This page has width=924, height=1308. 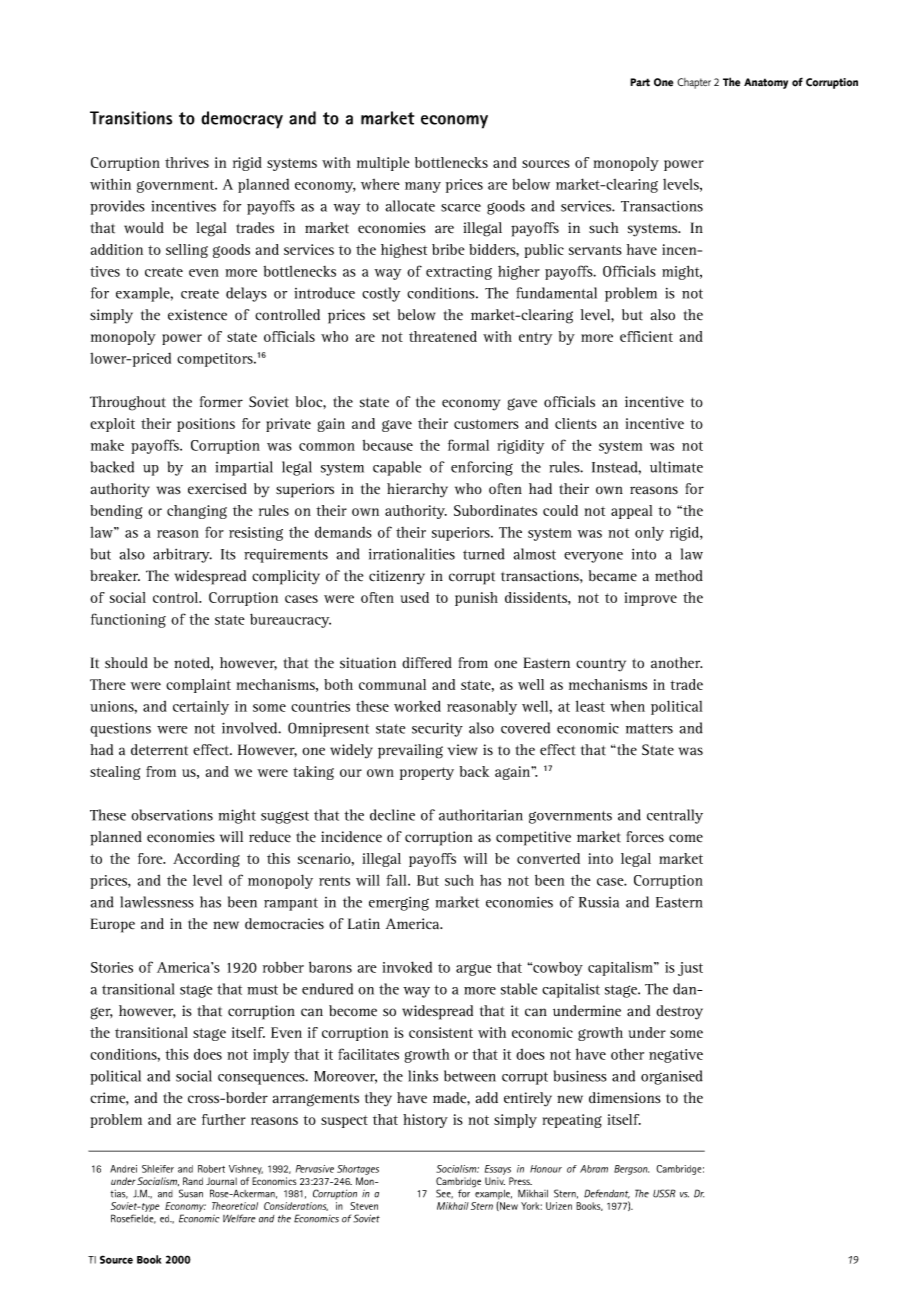 What do you see at coordinates (193, 1181) in the page?
I see `Rand` at bounding box center [193, 1181].
